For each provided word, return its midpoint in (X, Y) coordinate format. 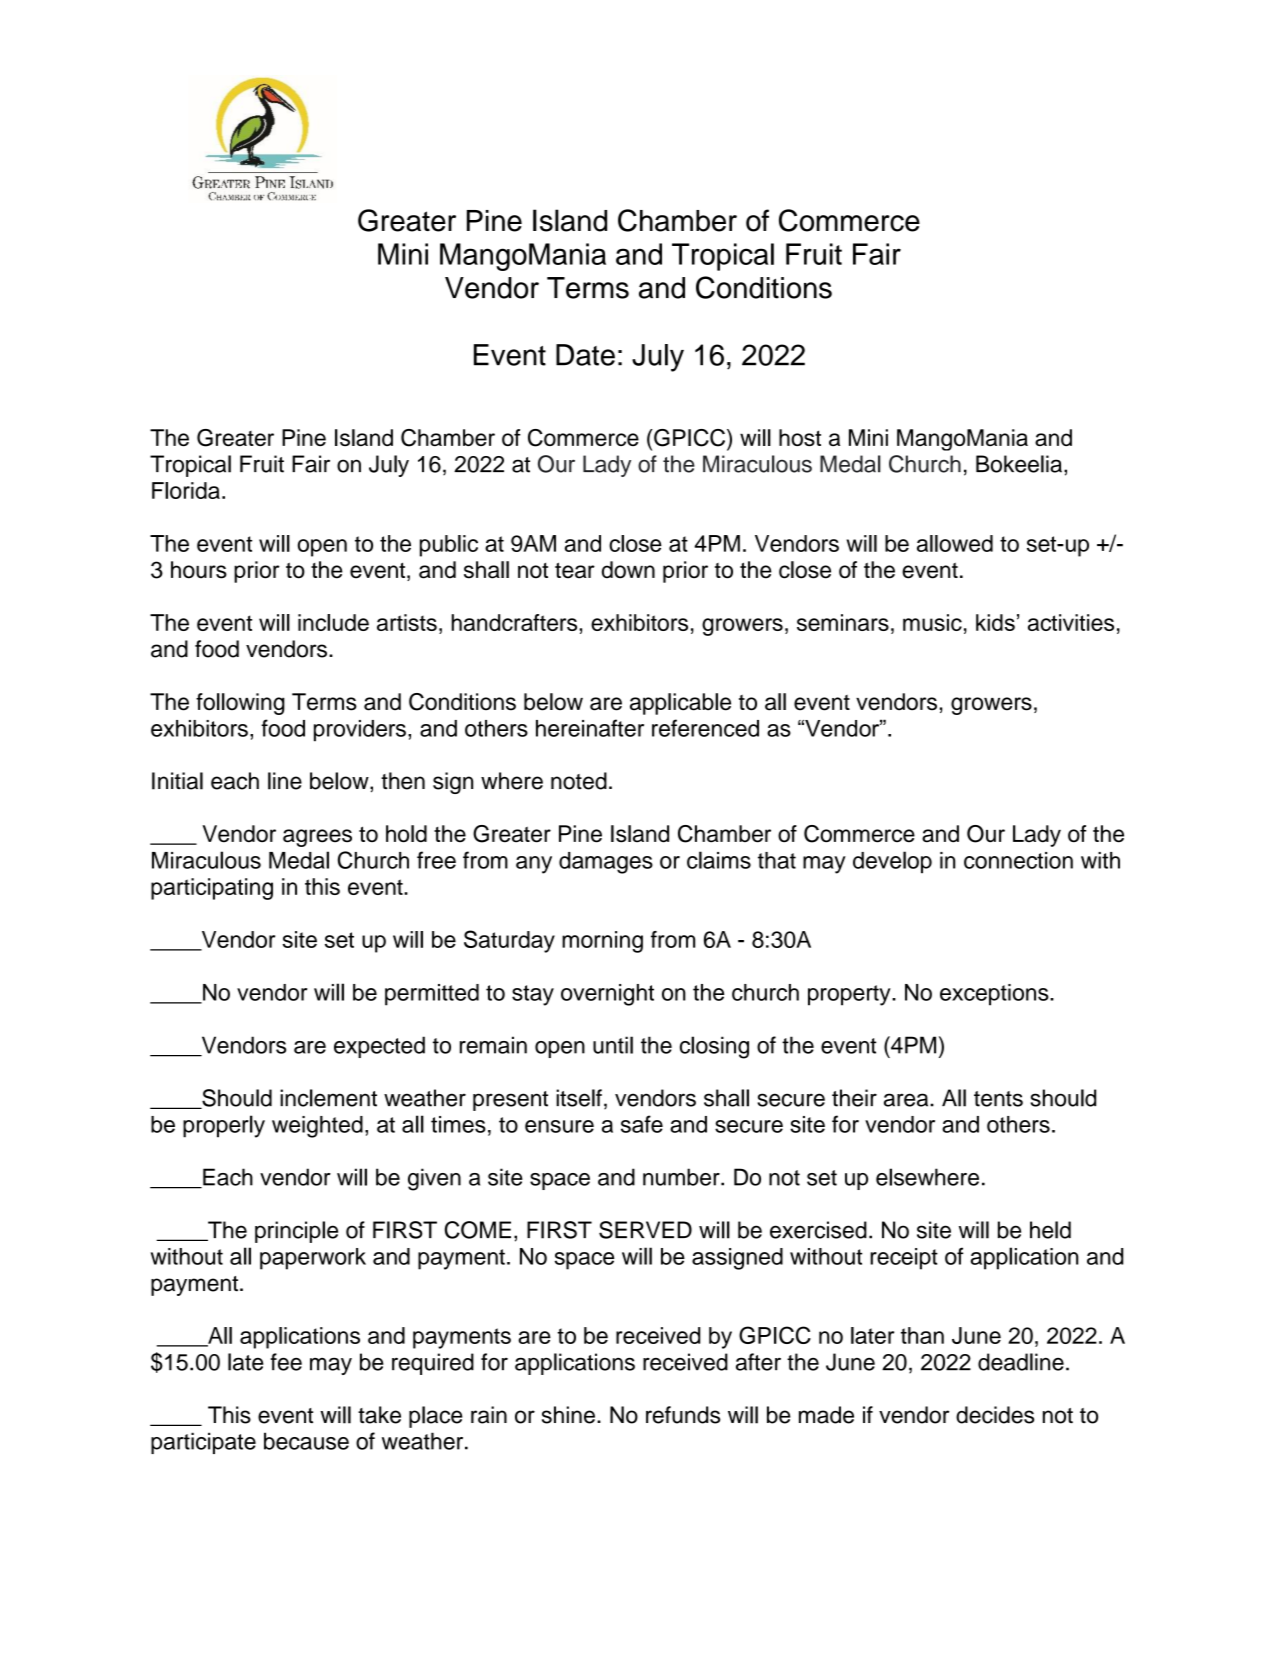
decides (995, 1415)
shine (568, 1415)
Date (585, 355)
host (800, 437)
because (306, 1441)
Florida (186, 490)
